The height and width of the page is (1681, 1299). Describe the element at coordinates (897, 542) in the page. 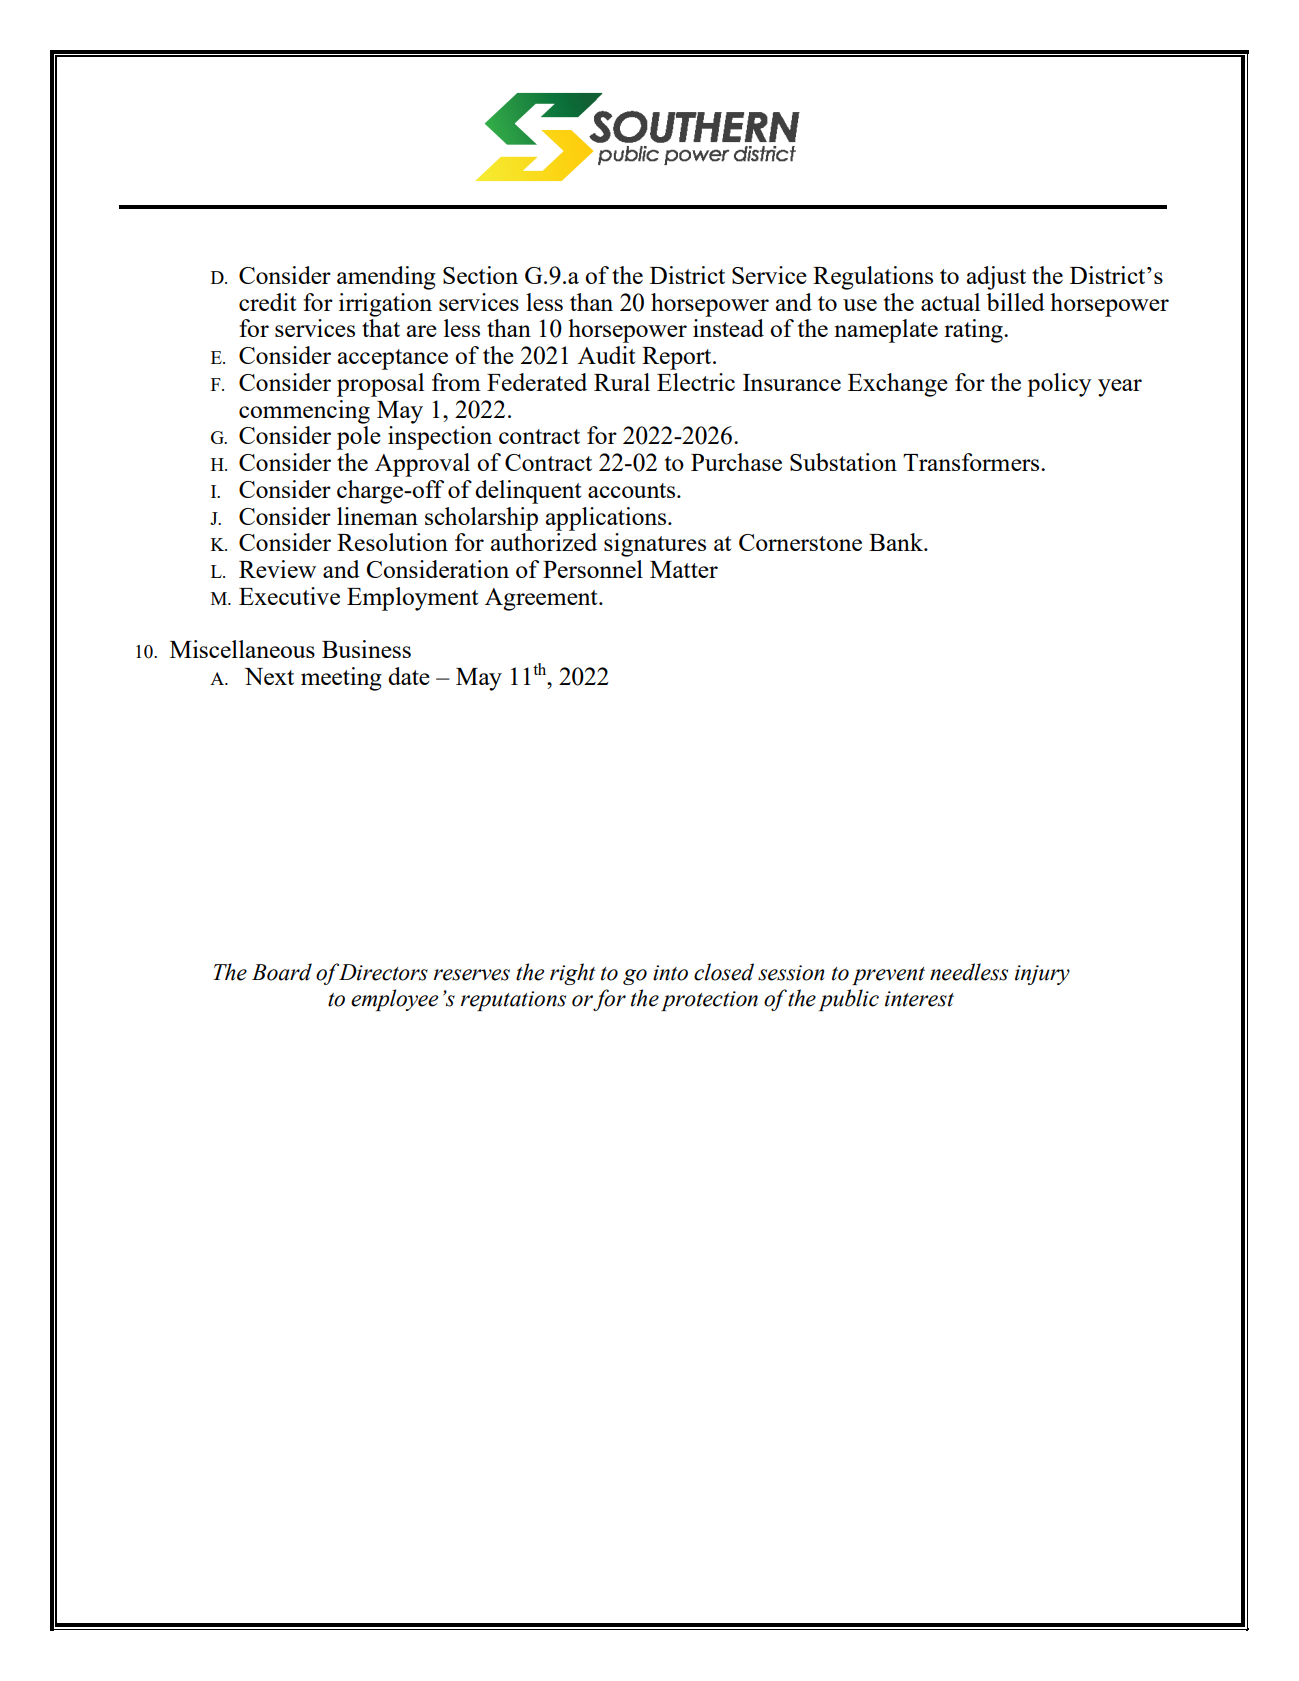

I see `Bank` at that location.
